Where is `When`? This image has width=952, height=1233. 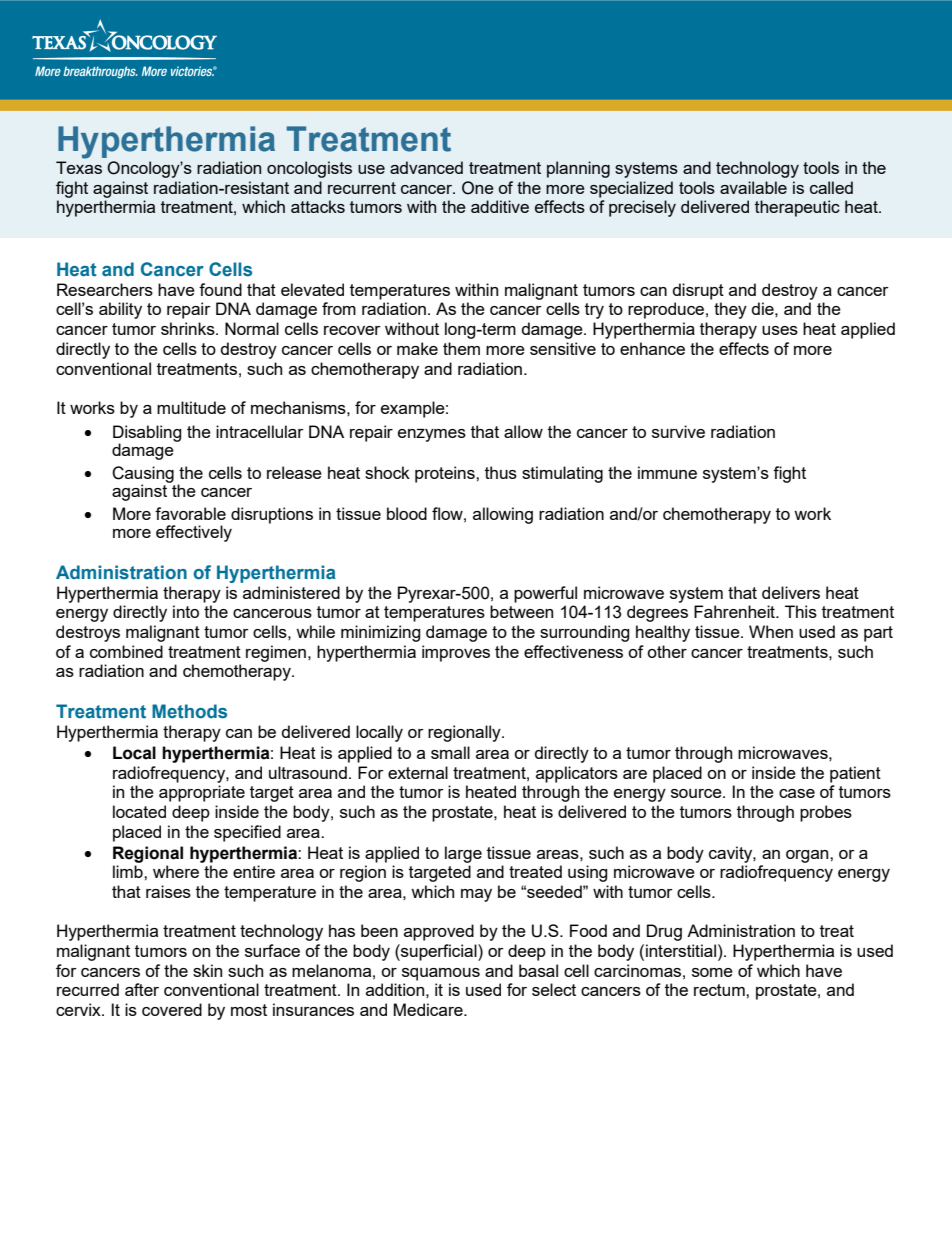 When is located at coordinates (771, 631).
